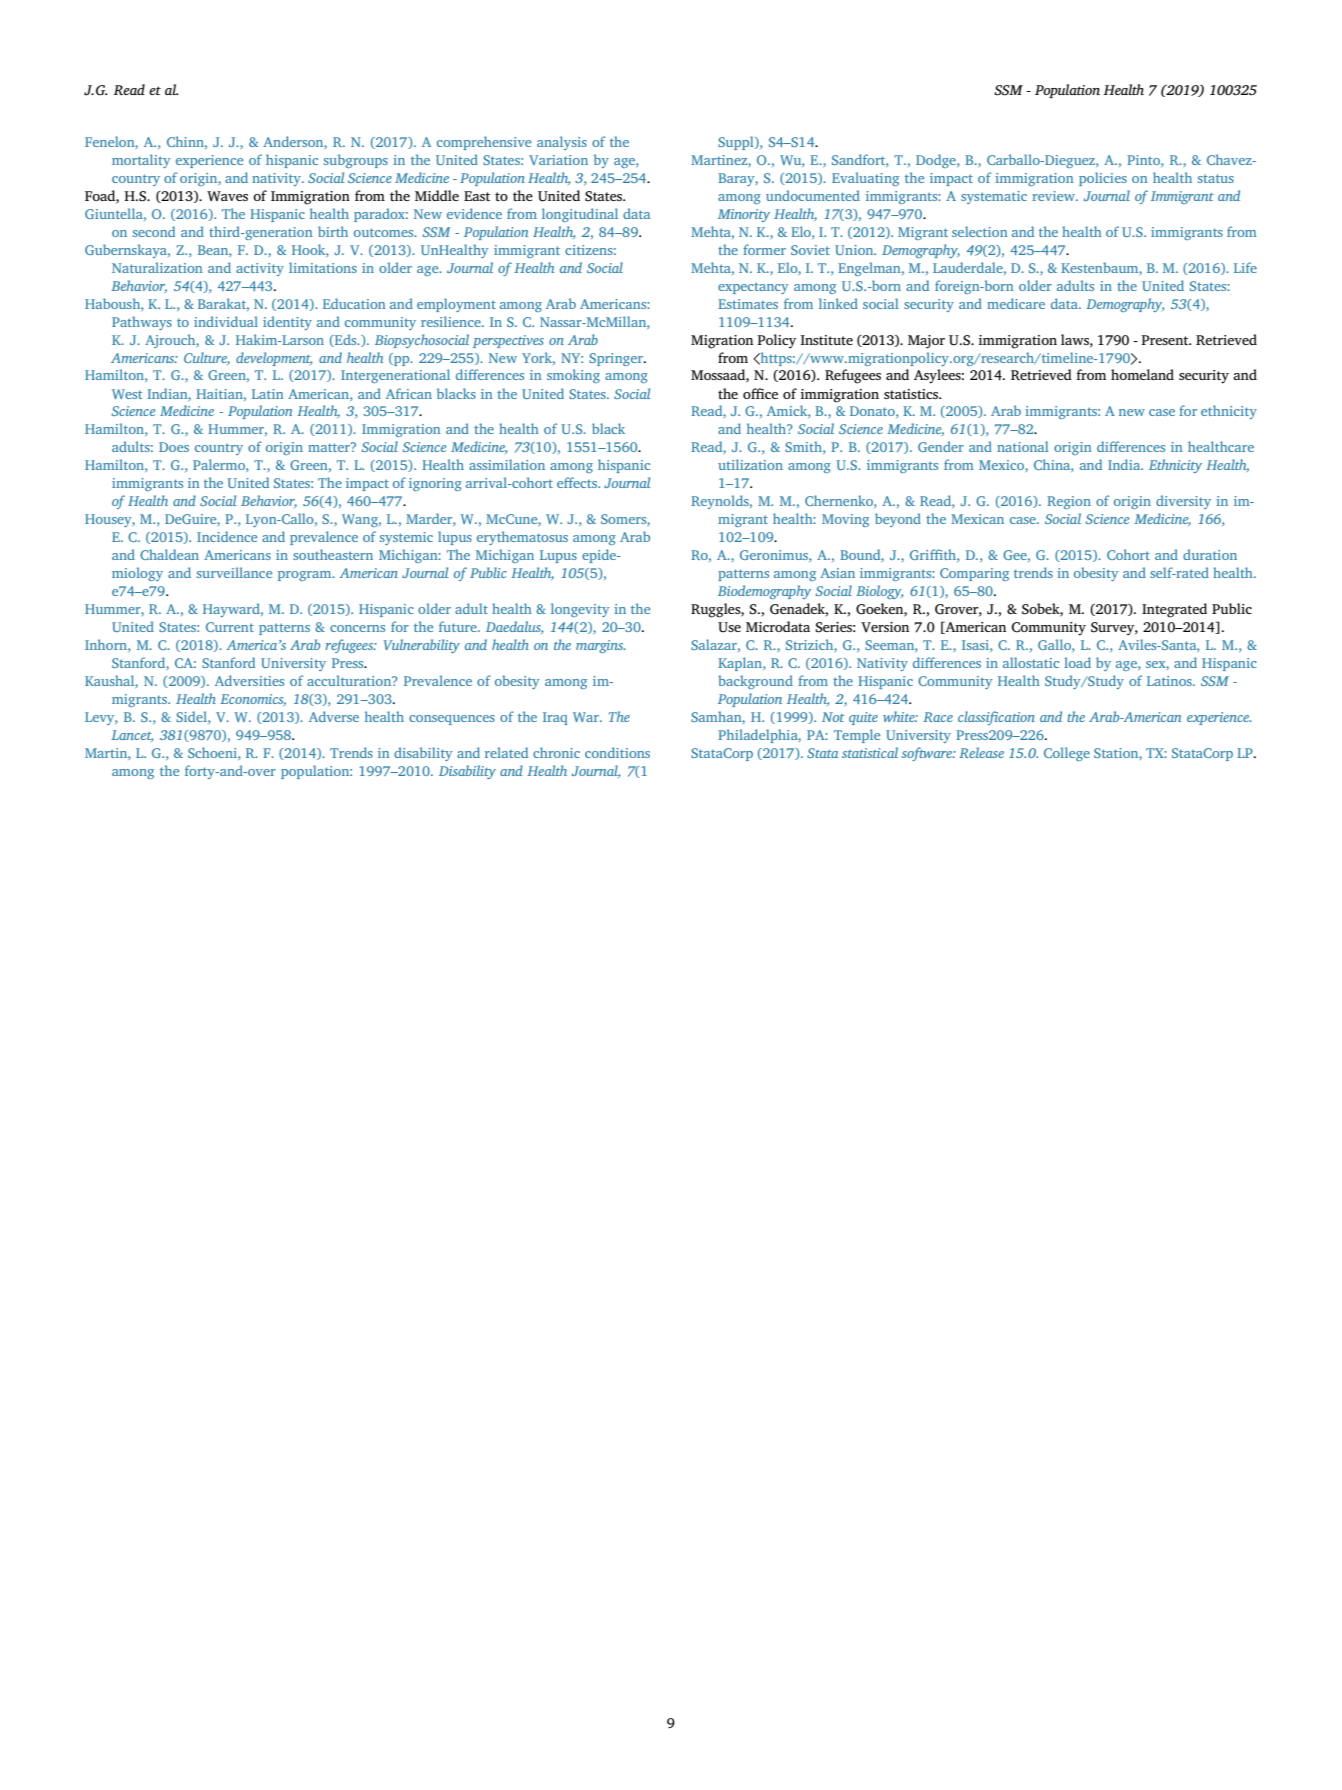 The width and height of the screenshot is (1342, 1790). Describe the element at coordinates (1103, 179) in the screenshot. I see `policies` at that location.
